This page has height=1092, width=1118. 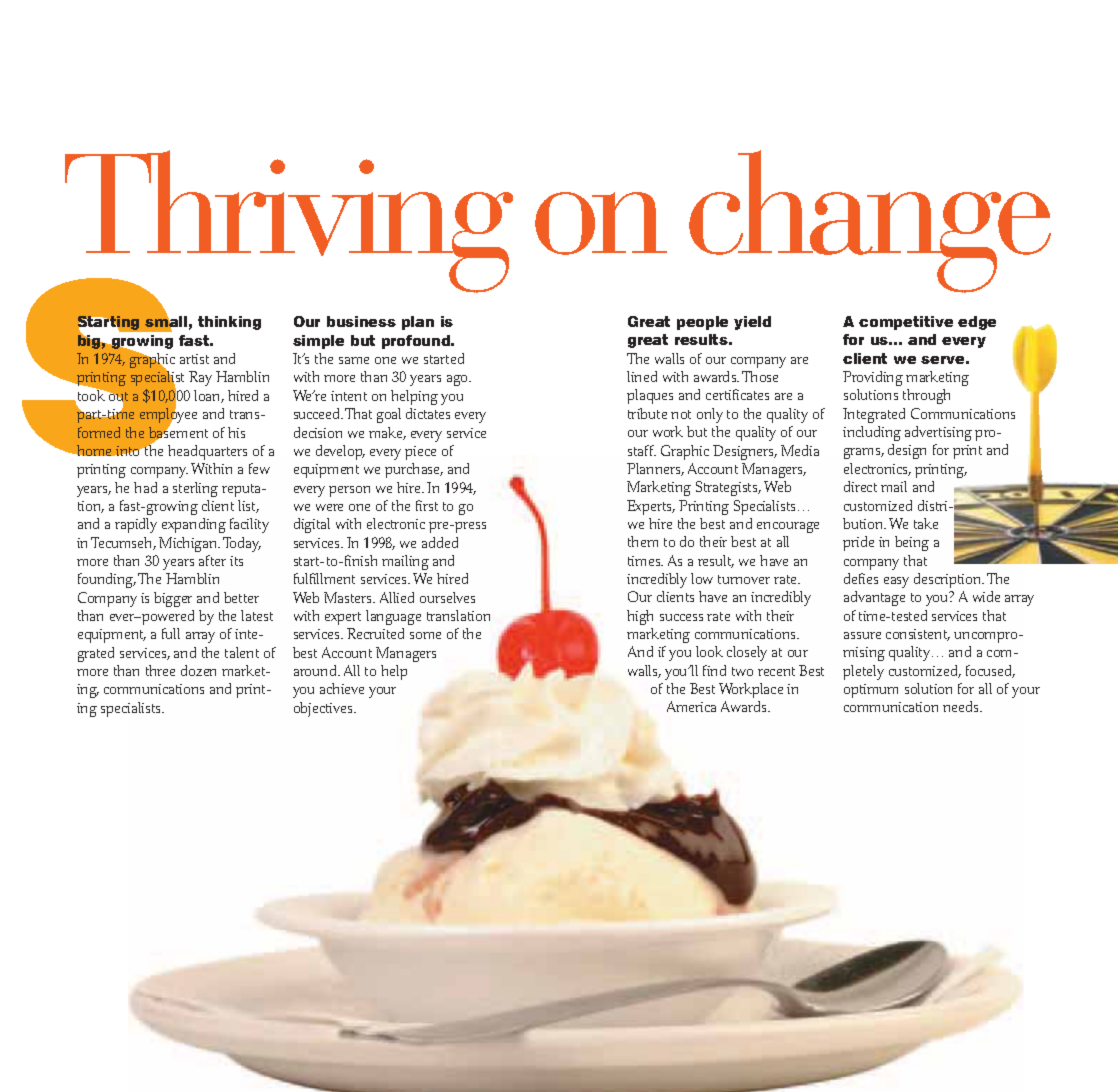 What do you see at coordinates (860, 486) in the page?
I see `direct` at bounding box center [860, 486].
